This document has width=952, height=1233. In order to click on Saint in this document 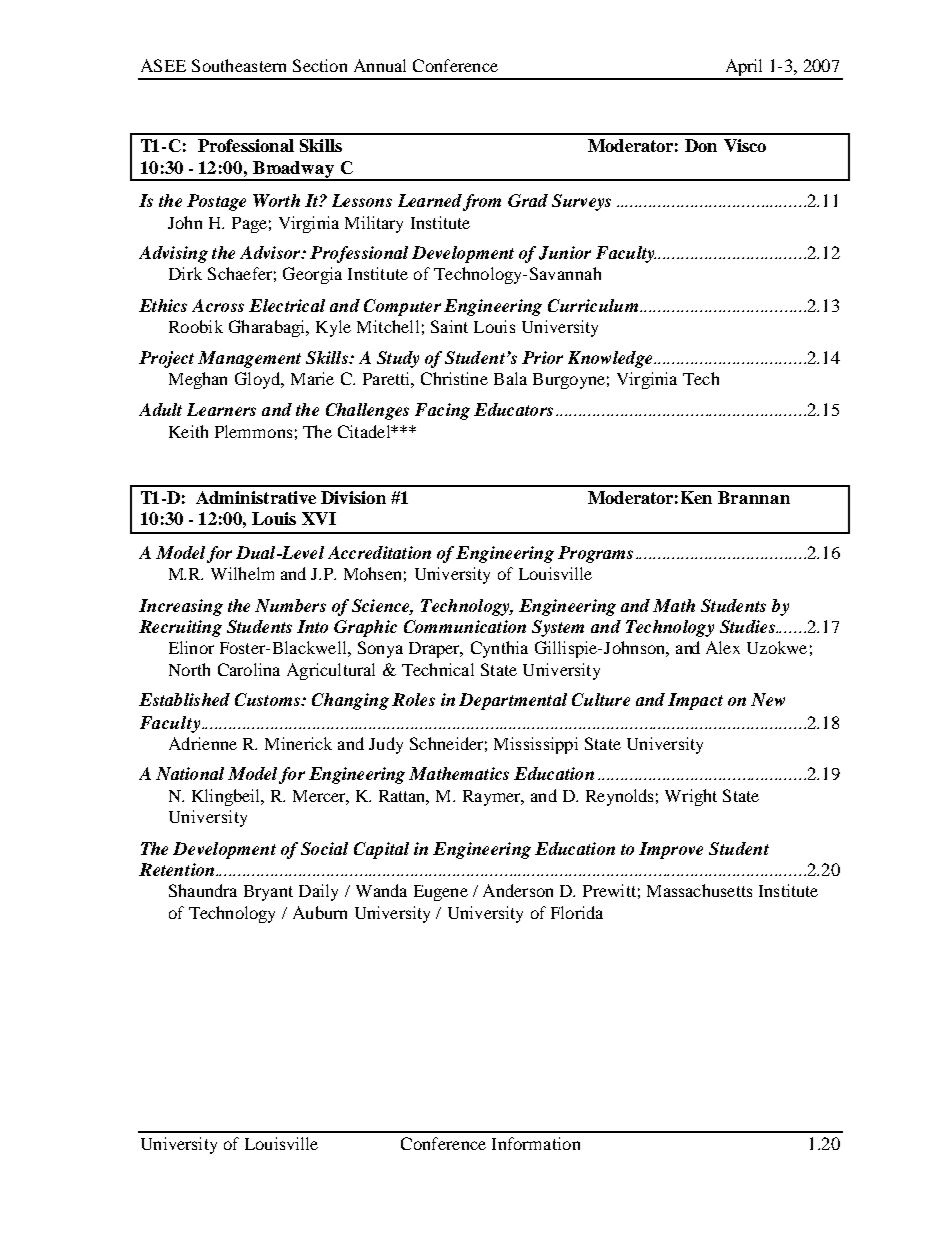, I will do `click(449, 326)`.
